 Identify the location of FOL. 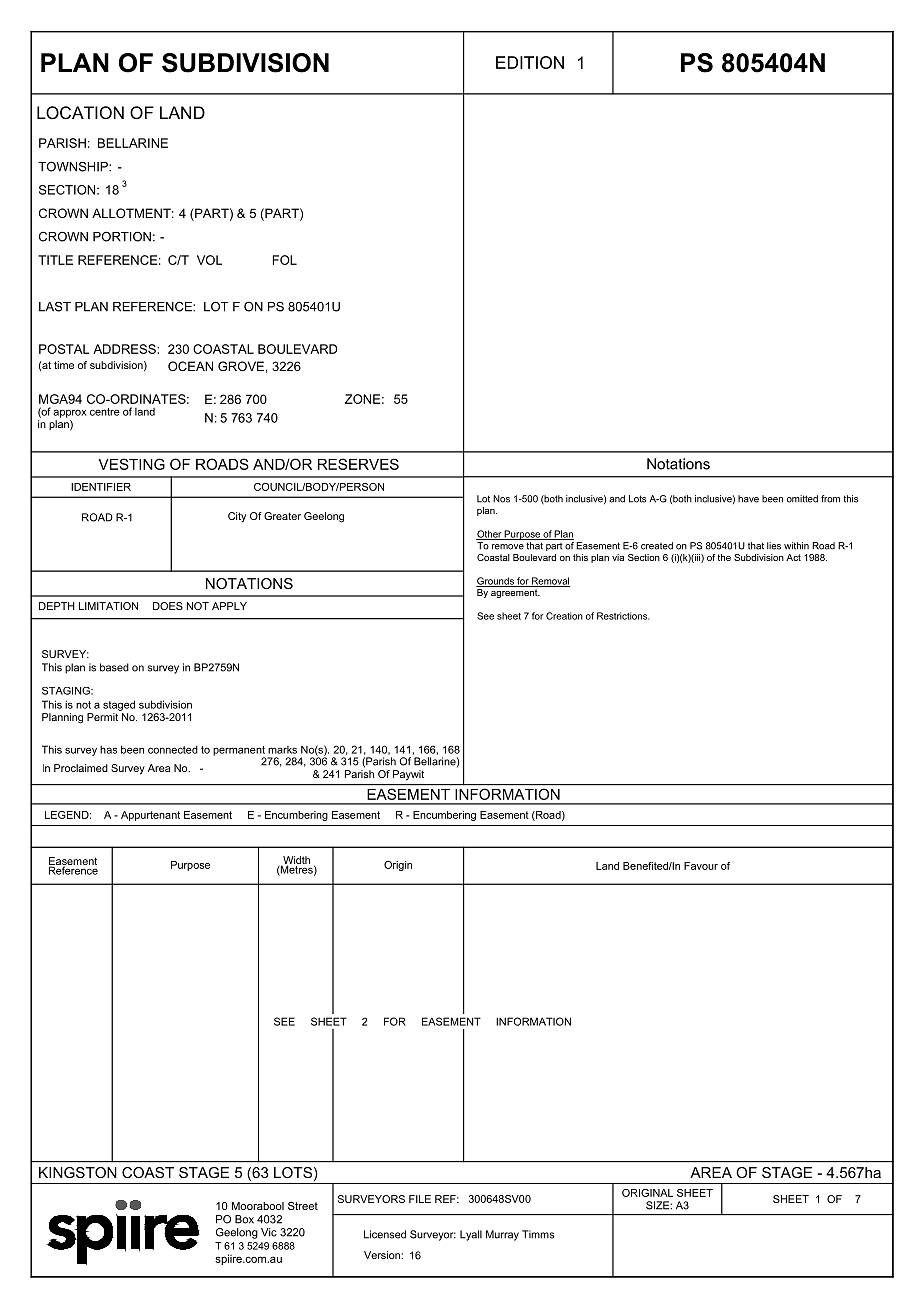
(285, 260).
